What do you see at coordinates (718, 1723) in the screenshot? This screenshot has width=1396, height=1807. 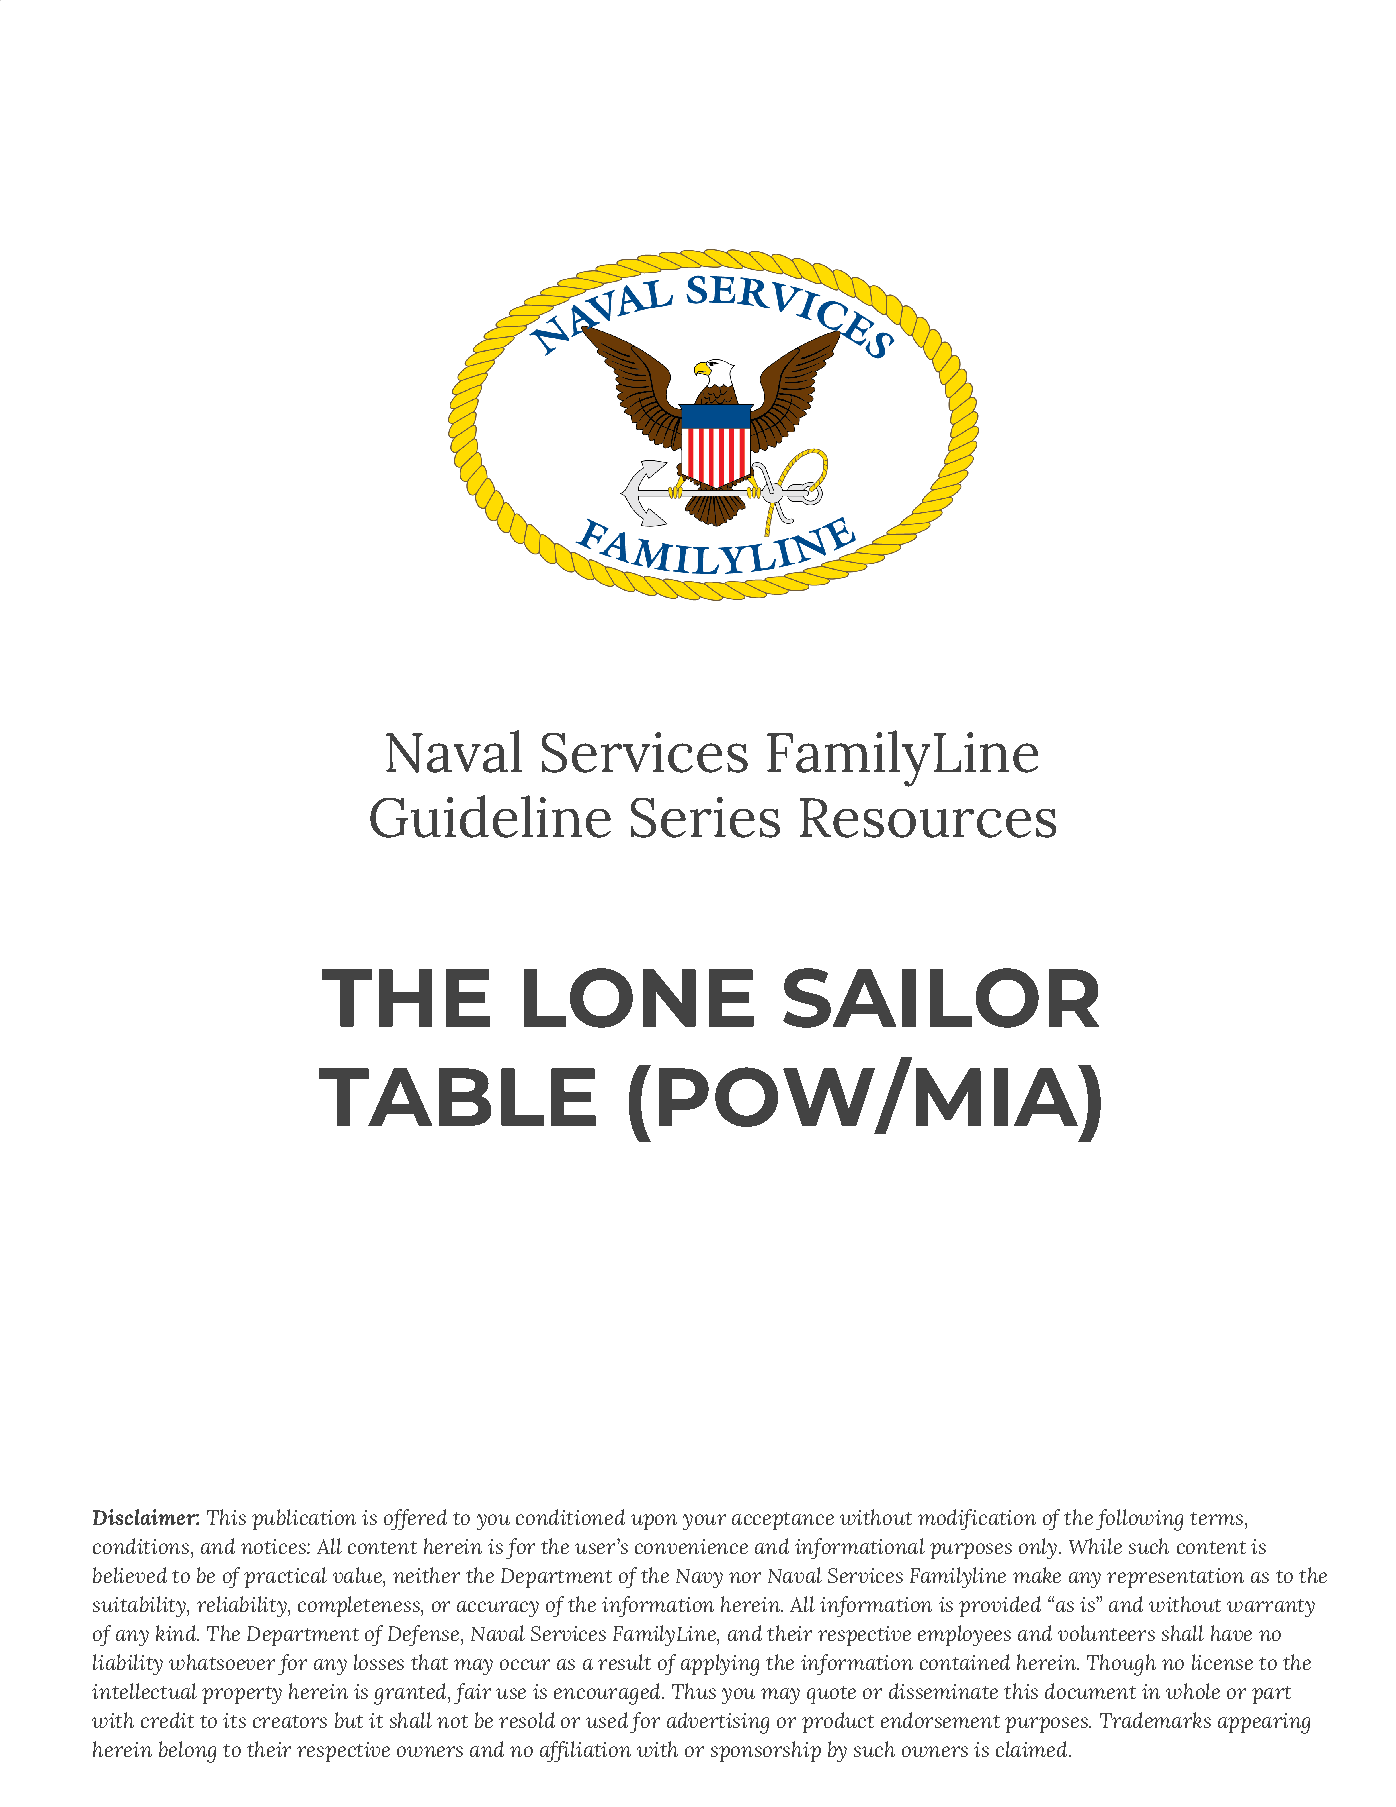 I see `advertising` at bounding box center [718, 1723].
